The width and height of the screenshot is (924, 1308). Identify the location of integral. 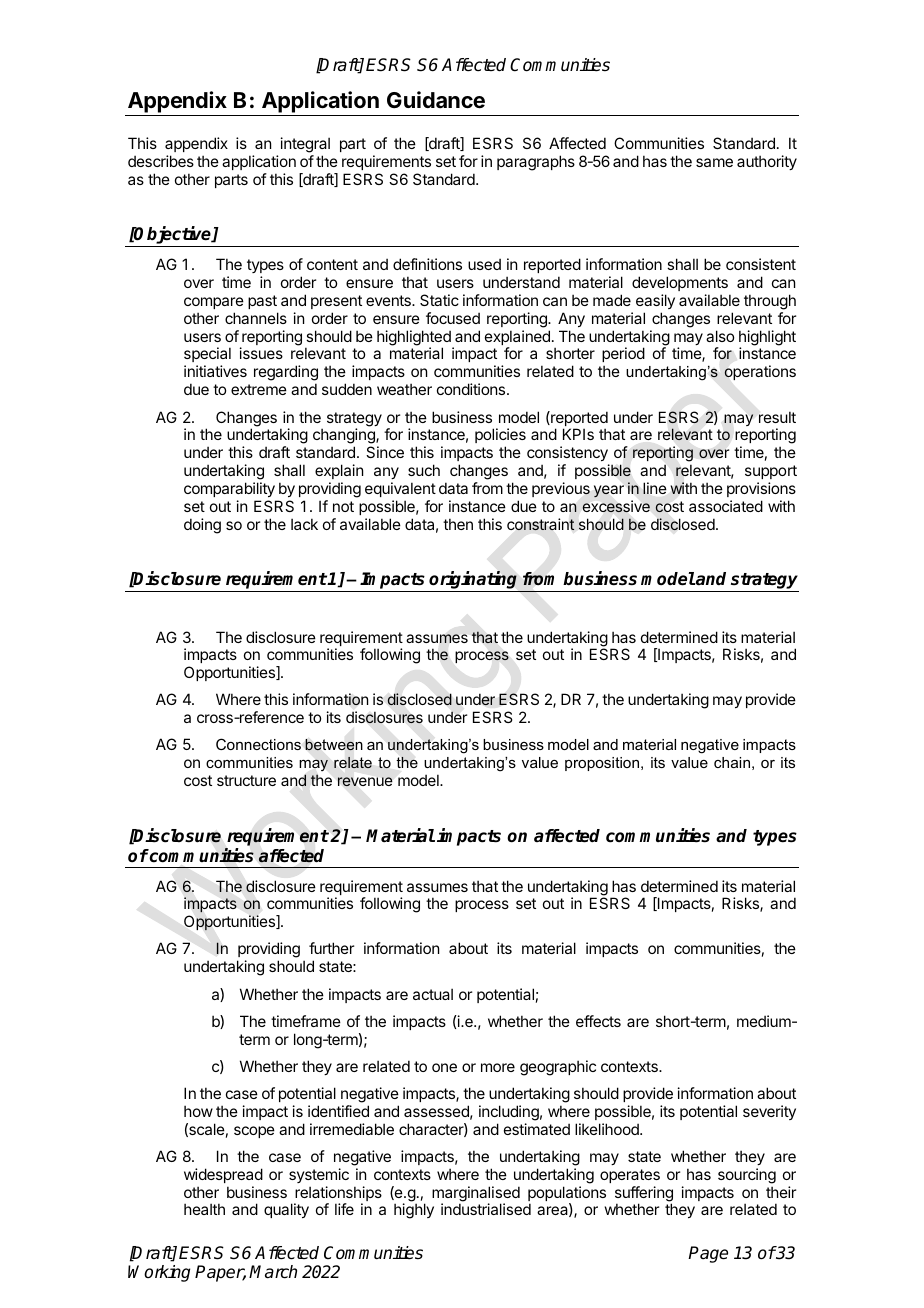
(305, 145).
